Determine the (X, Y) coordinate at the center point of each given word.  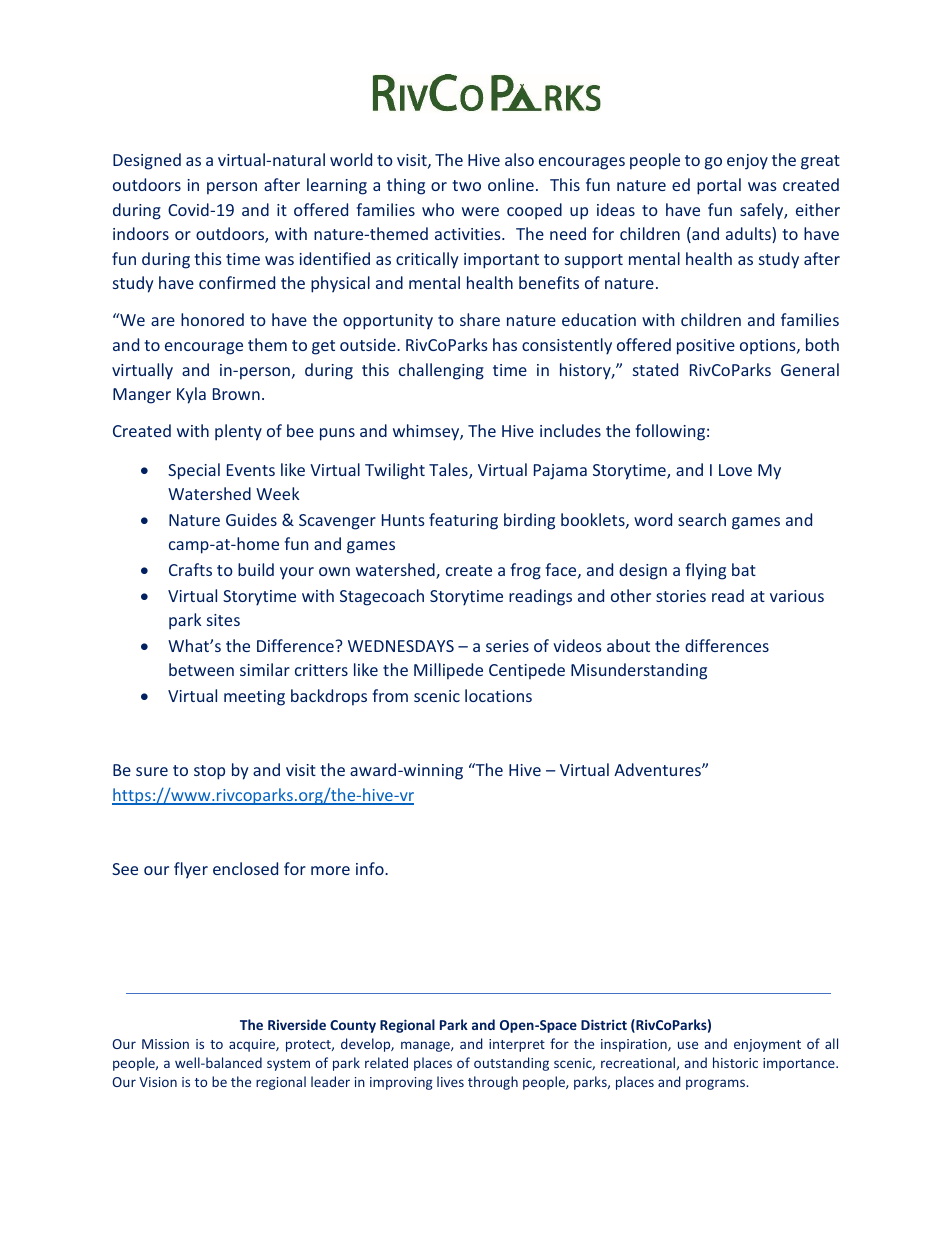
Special (194, 471)
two (466, 185)
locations (498, 695)
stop (209, 772)
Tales (449, 471)
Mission (165, 1044)
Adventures (658, 769)
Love (735, 470)
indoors (141, 233)
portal (719, 186)
